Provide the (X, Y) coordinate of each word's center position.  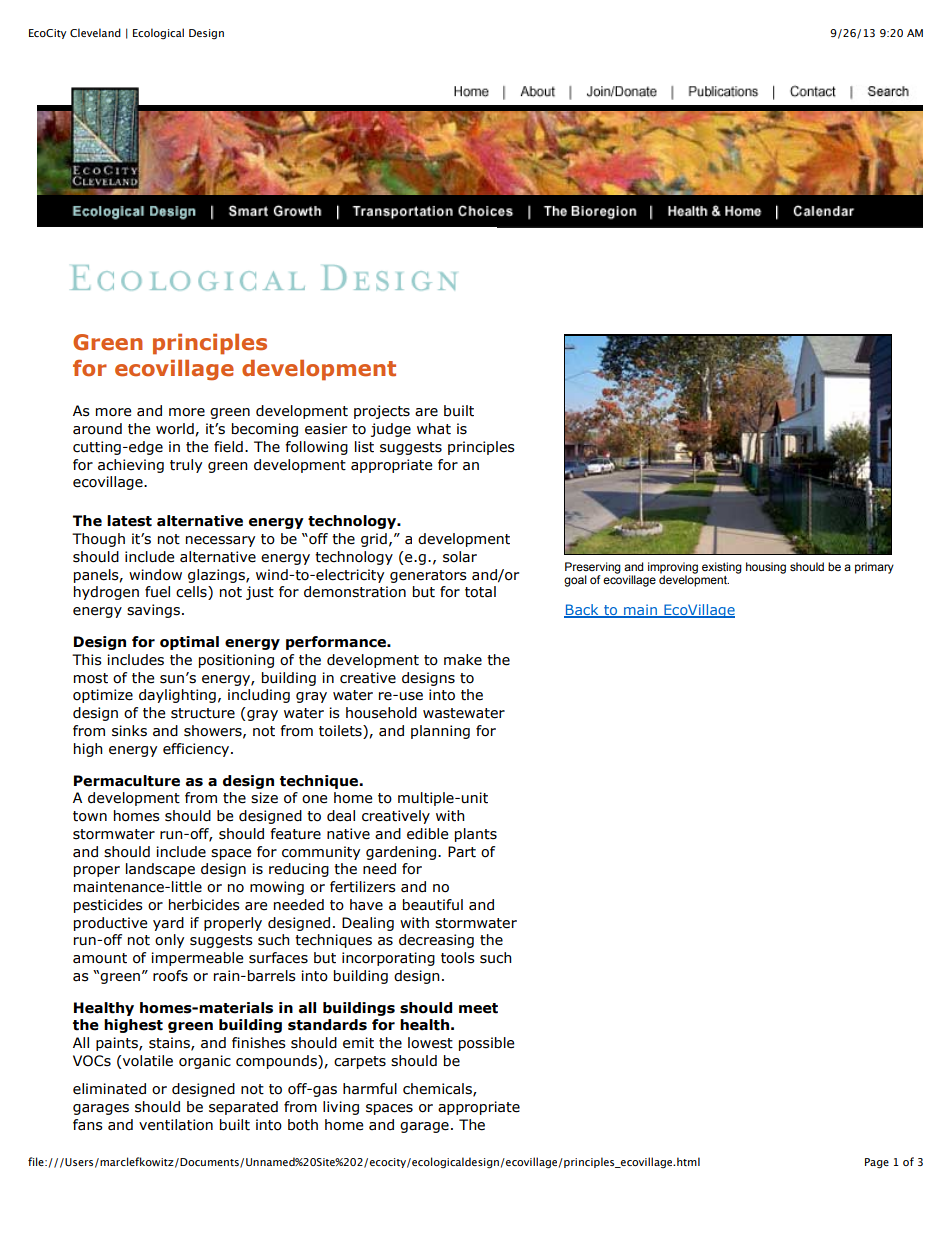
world (175, 429)
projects (382, 412)
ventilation (176, 1125)
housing (766, 568)
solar (460, 557)
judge (391, 430)
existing (722, 568)
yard (168, 924)
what (434, 429)
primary (874, 568)
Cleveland (95, 32)
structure (203, 713)
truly (186, 466)
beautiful (433, 905)
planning (440, 732)
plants (476, 835)
